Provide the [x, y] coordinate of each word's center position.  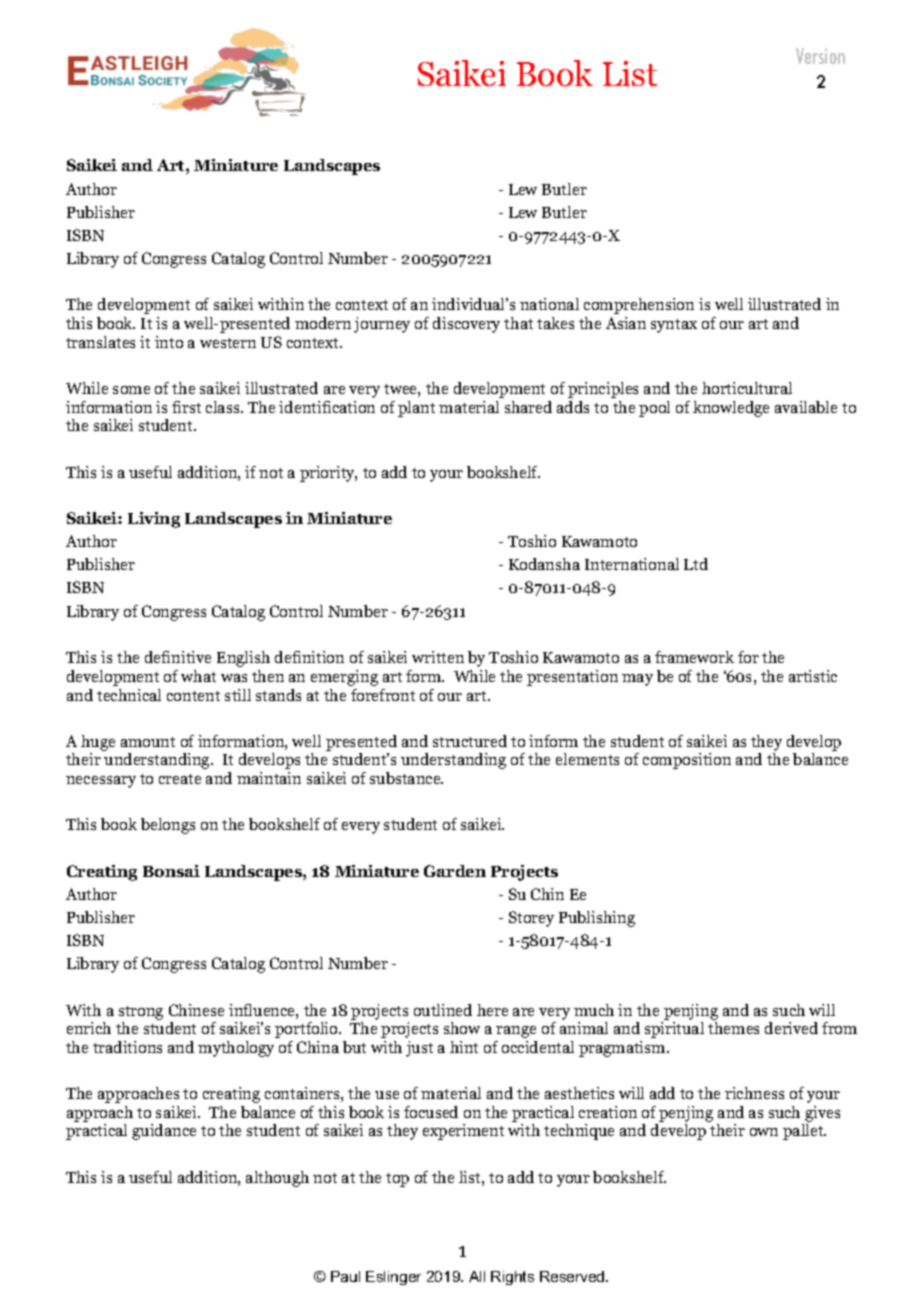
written [438, 657]
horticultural [747, 388]
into [169, 342]
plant [416, 409]
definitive [178, 657]
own [764, 1132]
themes [733, 1028]
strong [141, 1013]
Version [820, 56]
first [186, 407]
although [277, 1179]
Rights [512, 1278]
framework [694, 657]
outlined [443, 1010]
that [518, 323]
